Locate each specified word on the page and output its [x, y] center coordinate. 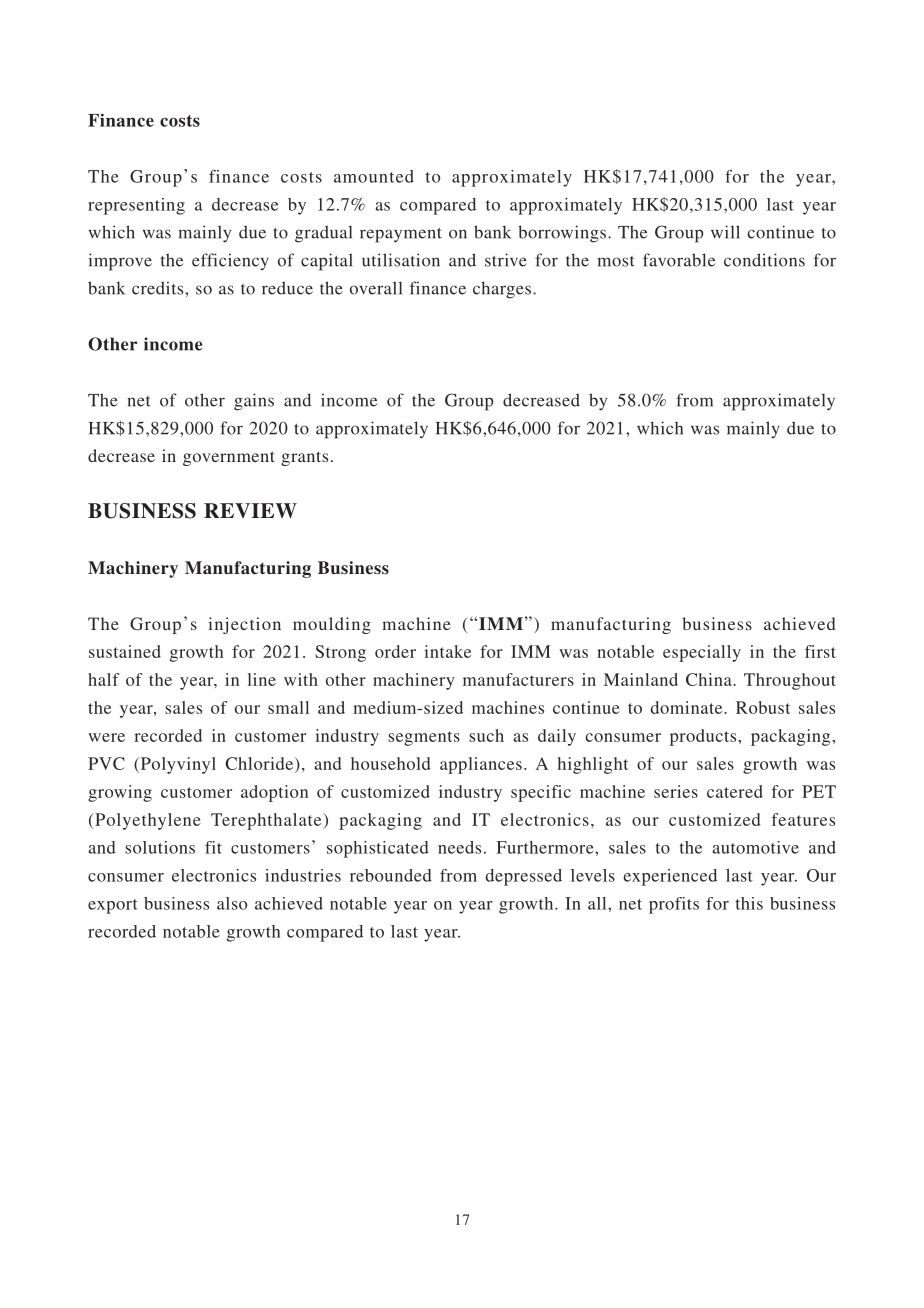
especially [702, 653]
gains [254, 402]
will [725, 232]
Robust [763, 707]
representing [136, 206]
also [232, 903]
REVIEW [250, 511]
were [106, 737]
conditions [764, 260]
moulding [332, 625]
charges [503, 290]
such [486, 735]
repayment [401, 235]
